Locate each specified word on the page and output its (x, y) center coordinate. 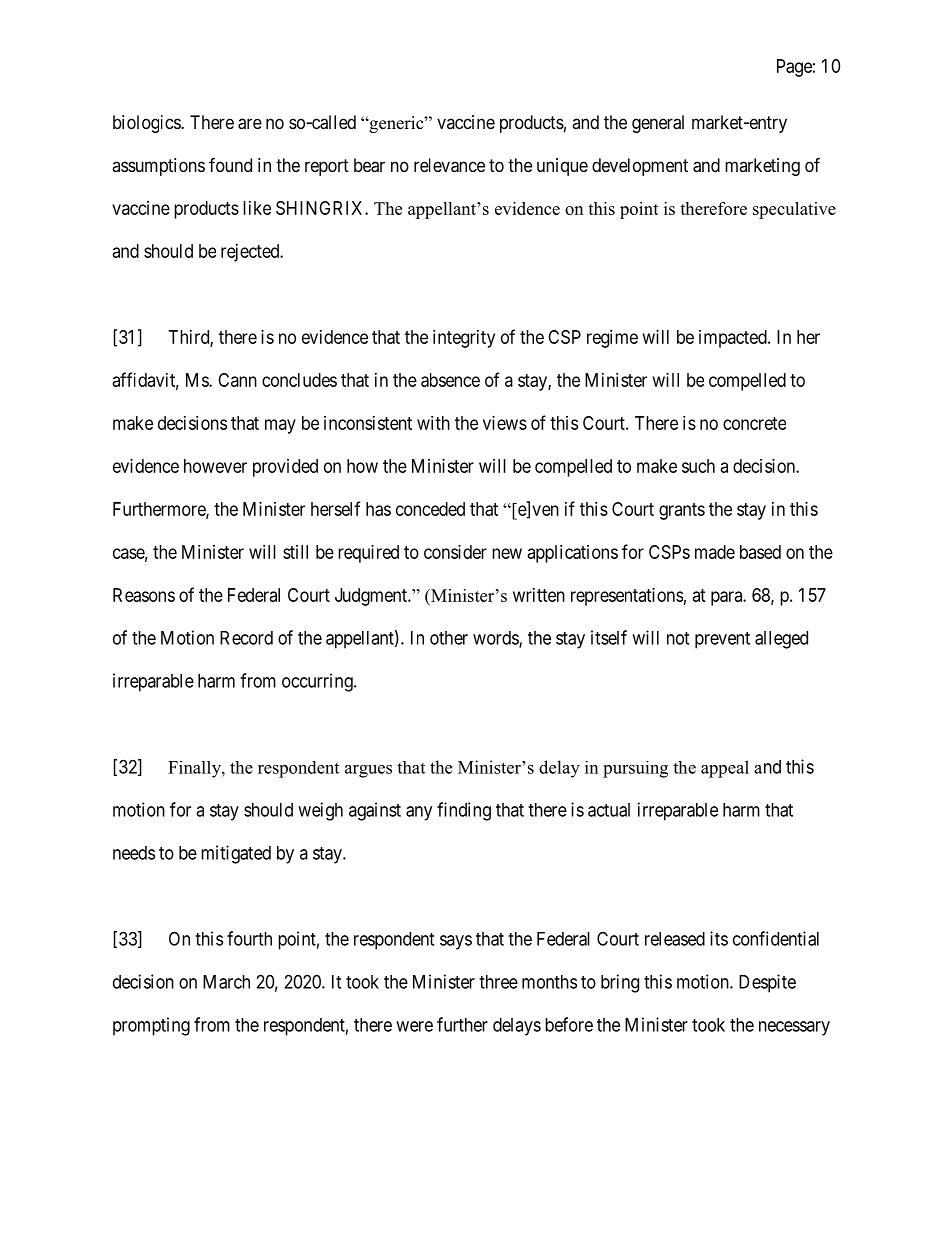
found (230, 164)
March (226, 982)
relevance (449, 165)
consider (455, 552)
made (715, 552)
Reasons (144, 595)
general (658, 124)
